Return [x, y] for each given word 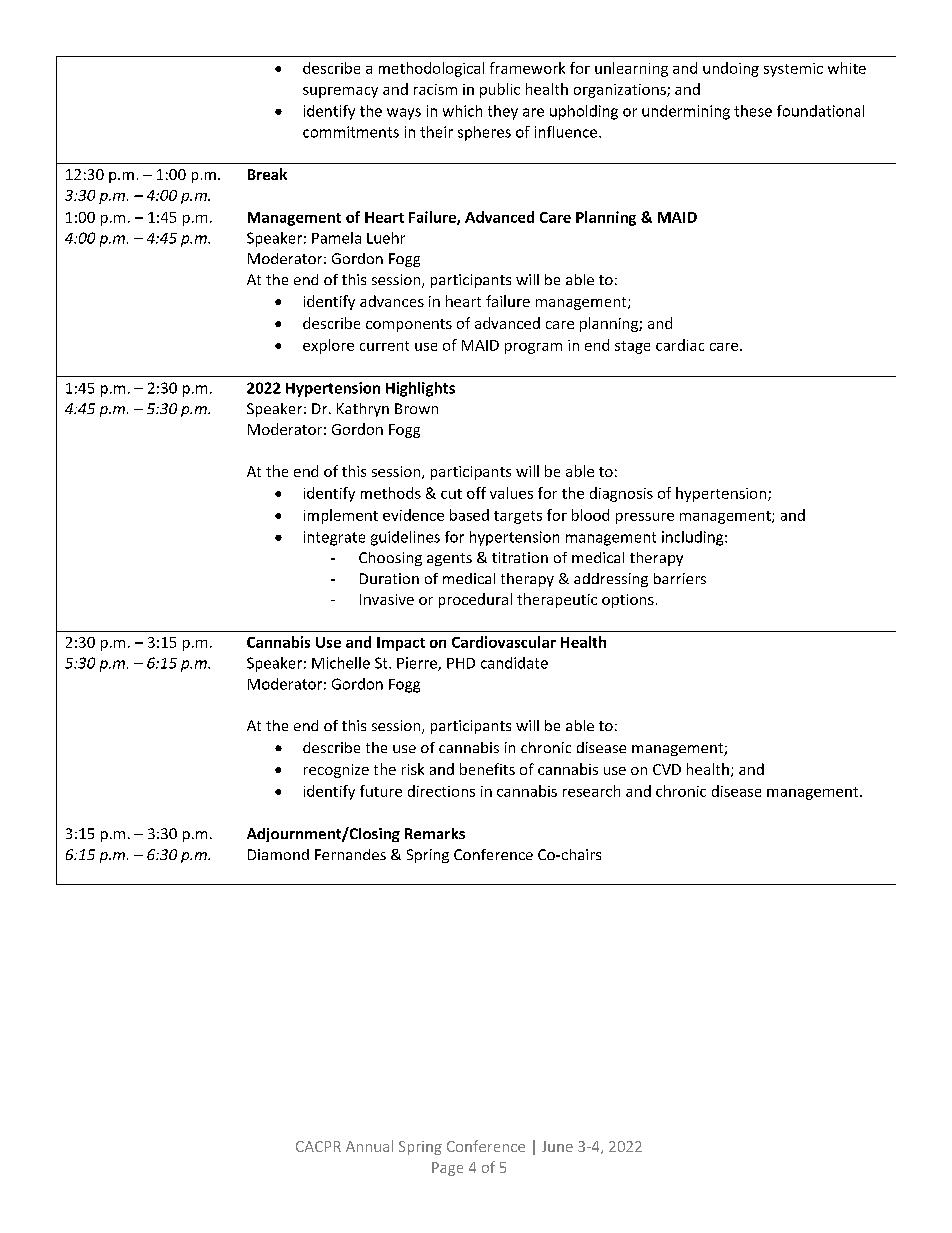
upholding [584, 112]
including [694, 538]
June [557, 1146]
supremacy [340, 92]
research [591, 791]
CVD [667, 769]
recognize [336, 771]
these [753, 111]
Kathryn [363, 410]
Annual [369, 1146]
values [511, 493]
